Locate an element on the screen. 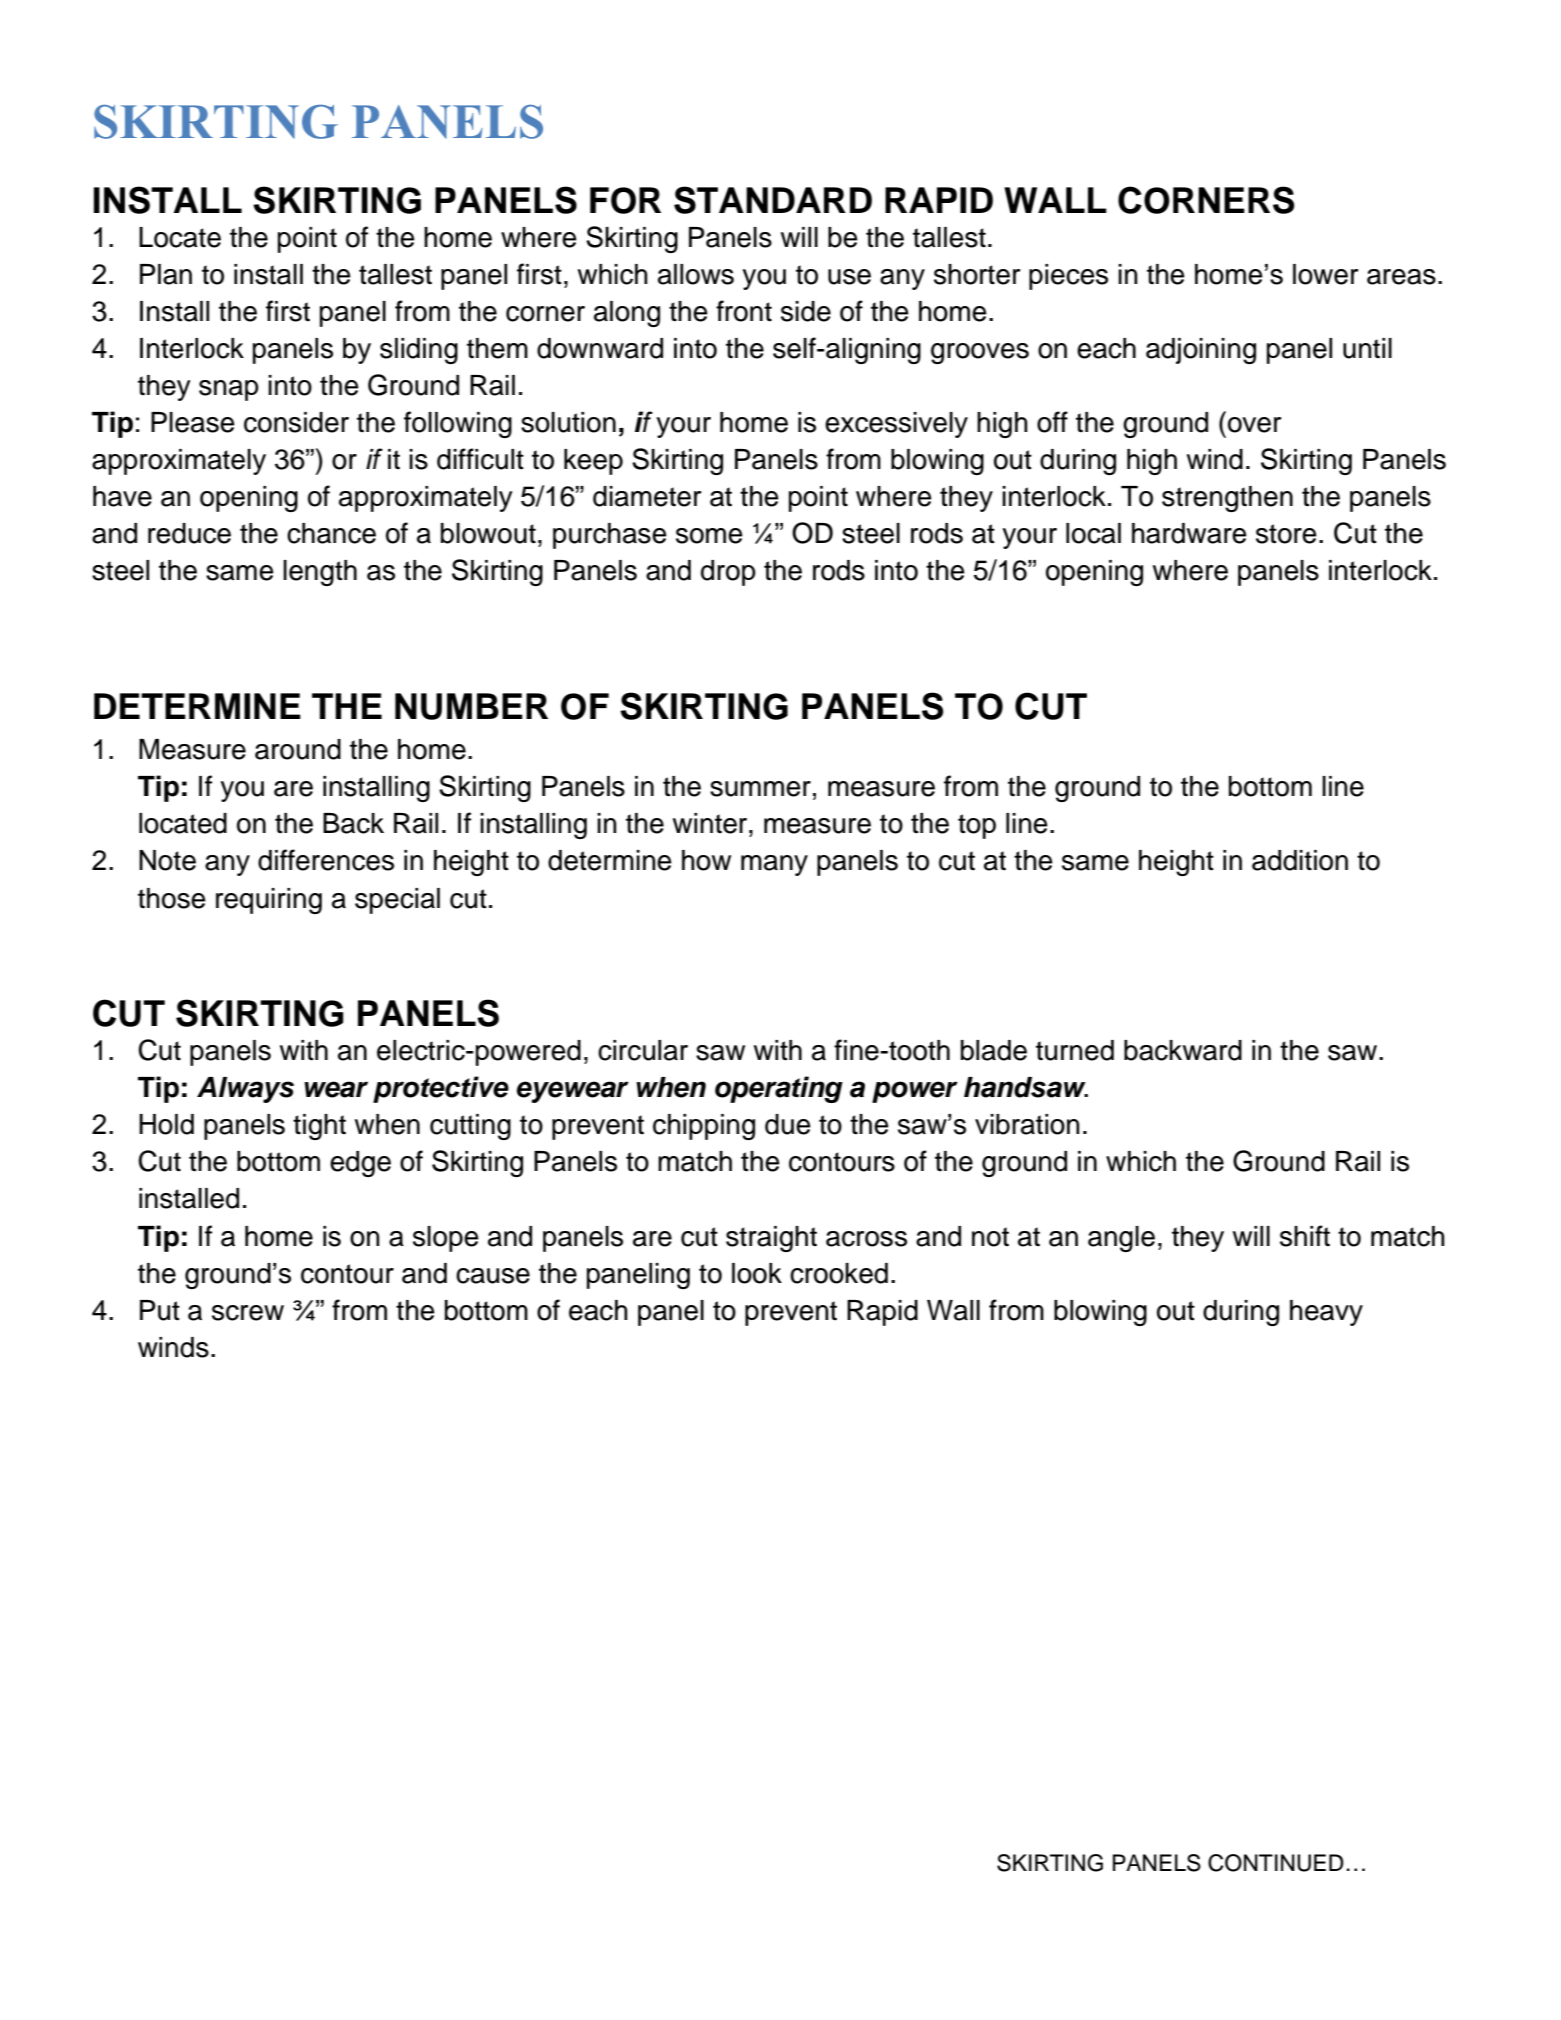 The width and height of the screenshot is (1561, 2020). addition is located at coordinates (1300, 860).
